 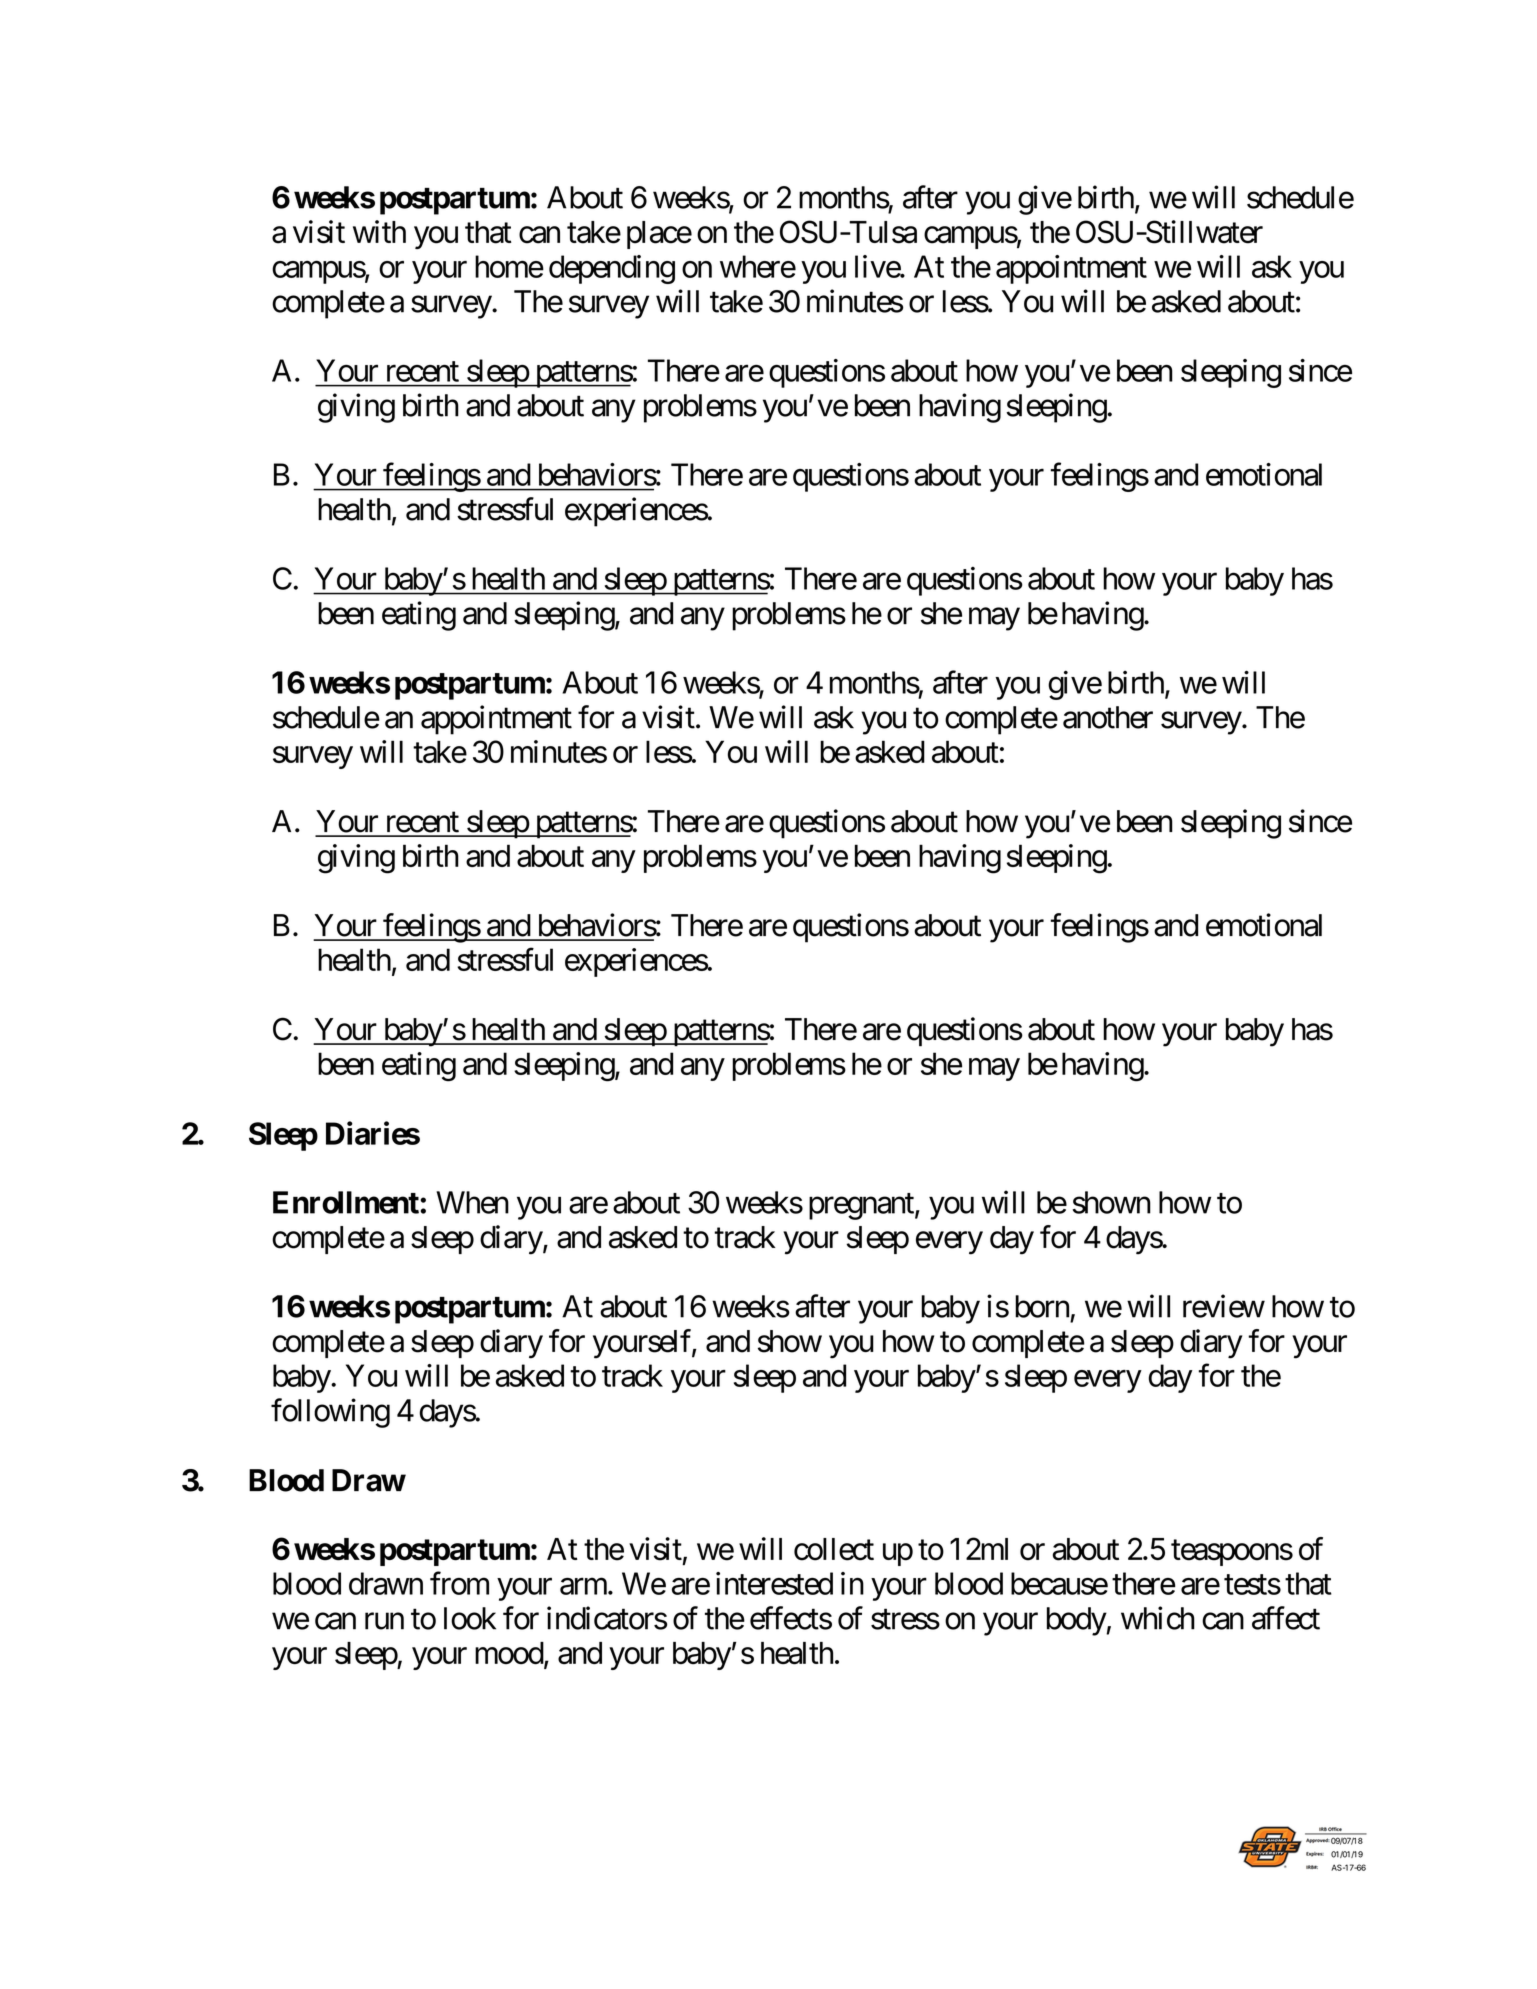 I want to click on look, so click(x=470, y=1618).
